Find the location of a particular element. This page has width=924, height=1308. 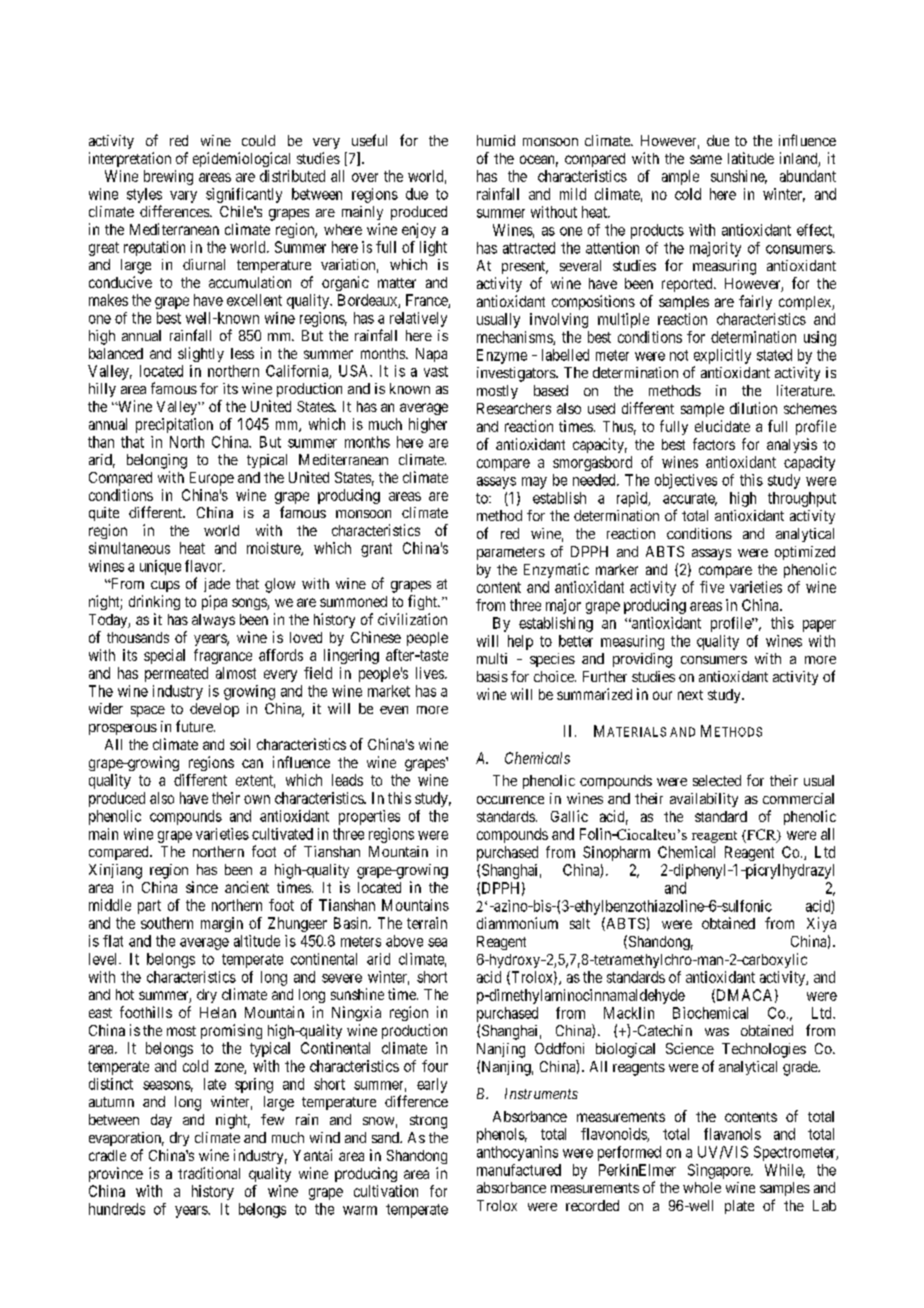

FCR is located at coordinates (762, 835).
